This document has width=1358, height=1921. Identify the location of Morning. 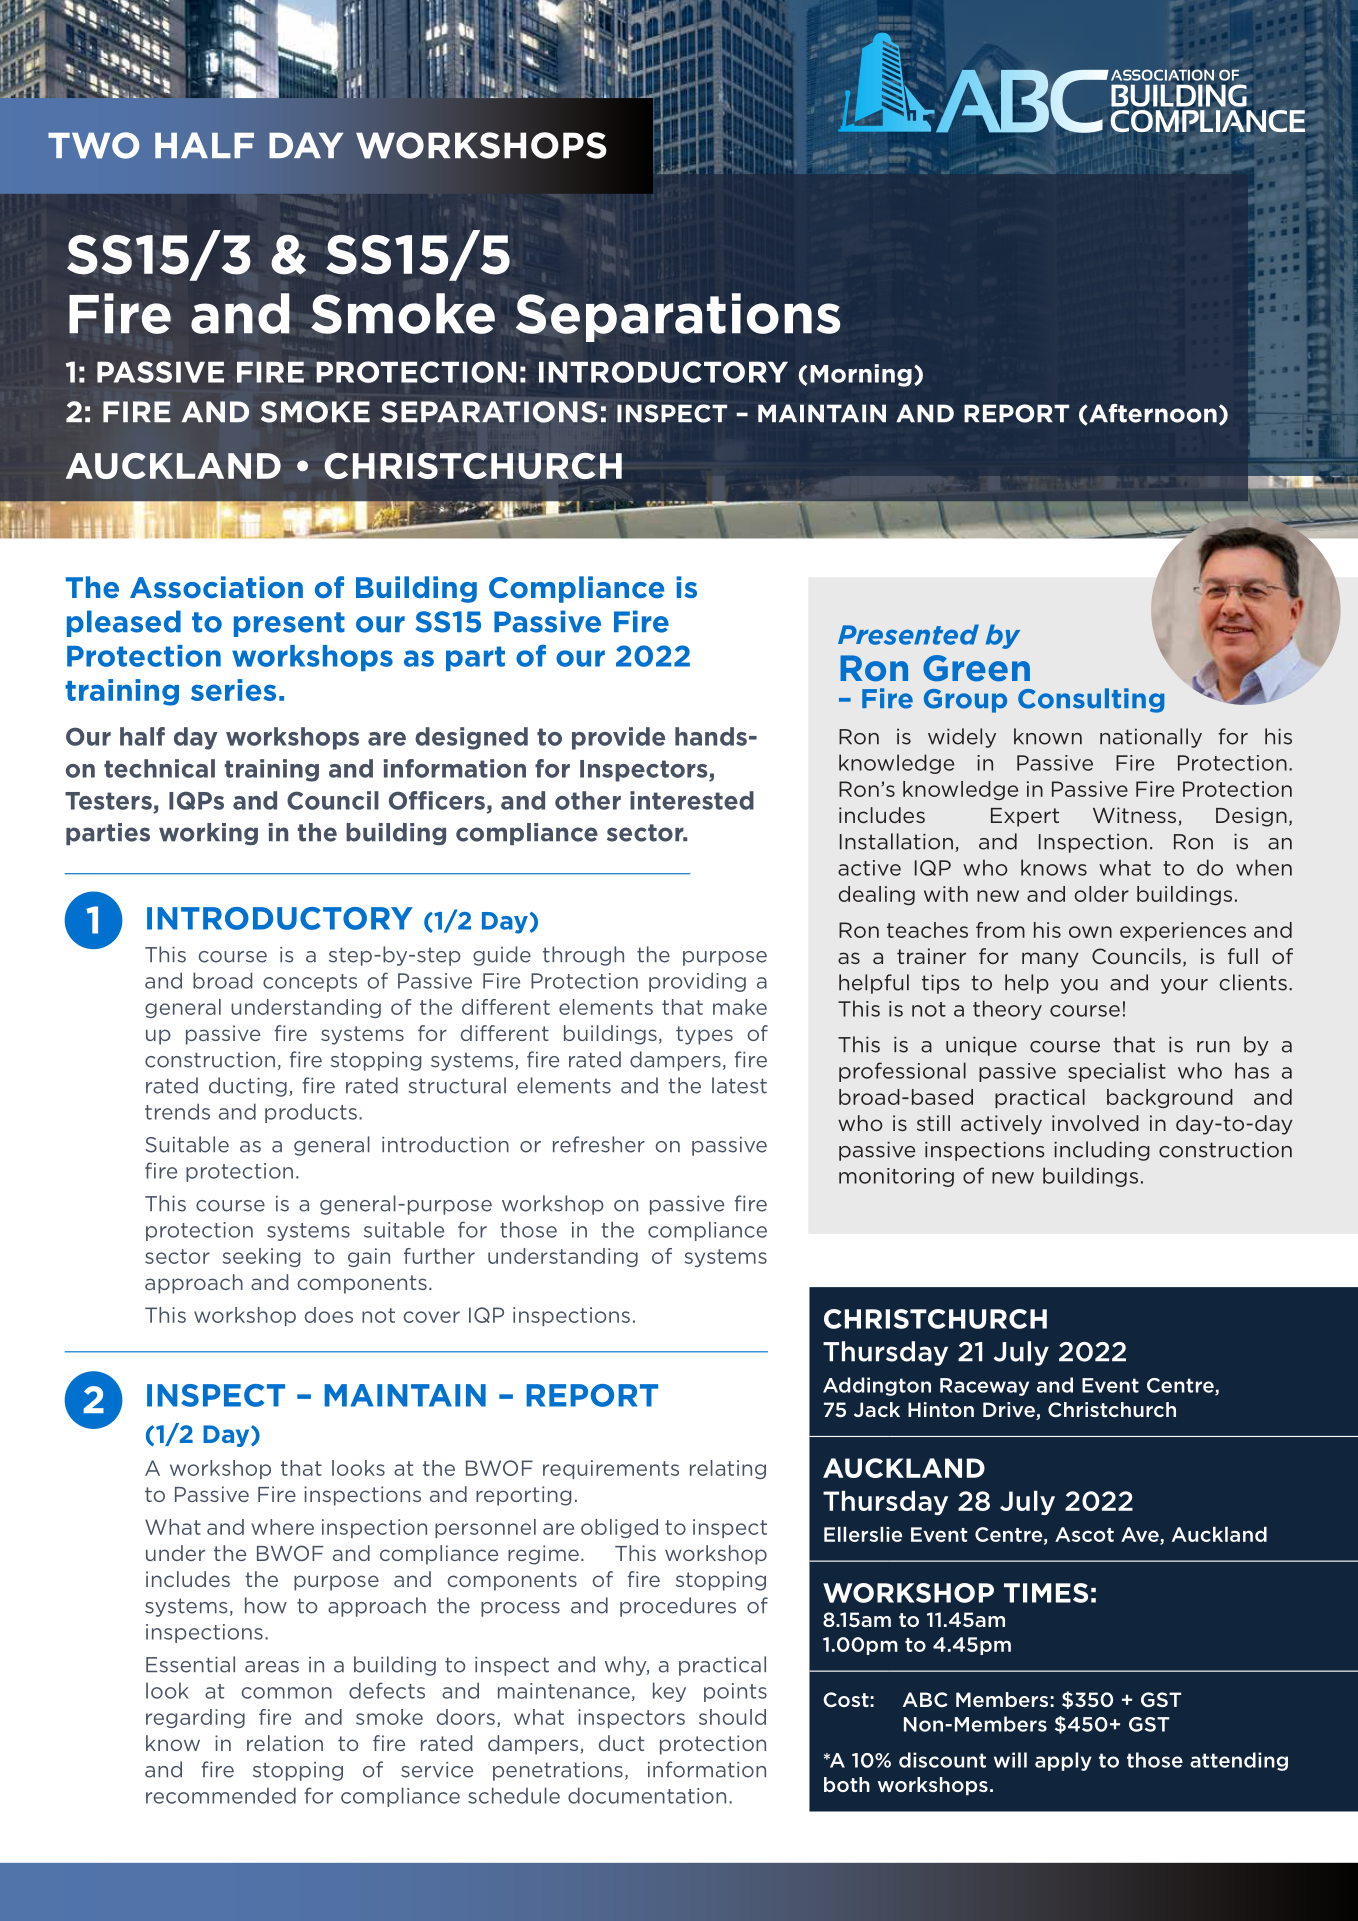
(861, 375).
